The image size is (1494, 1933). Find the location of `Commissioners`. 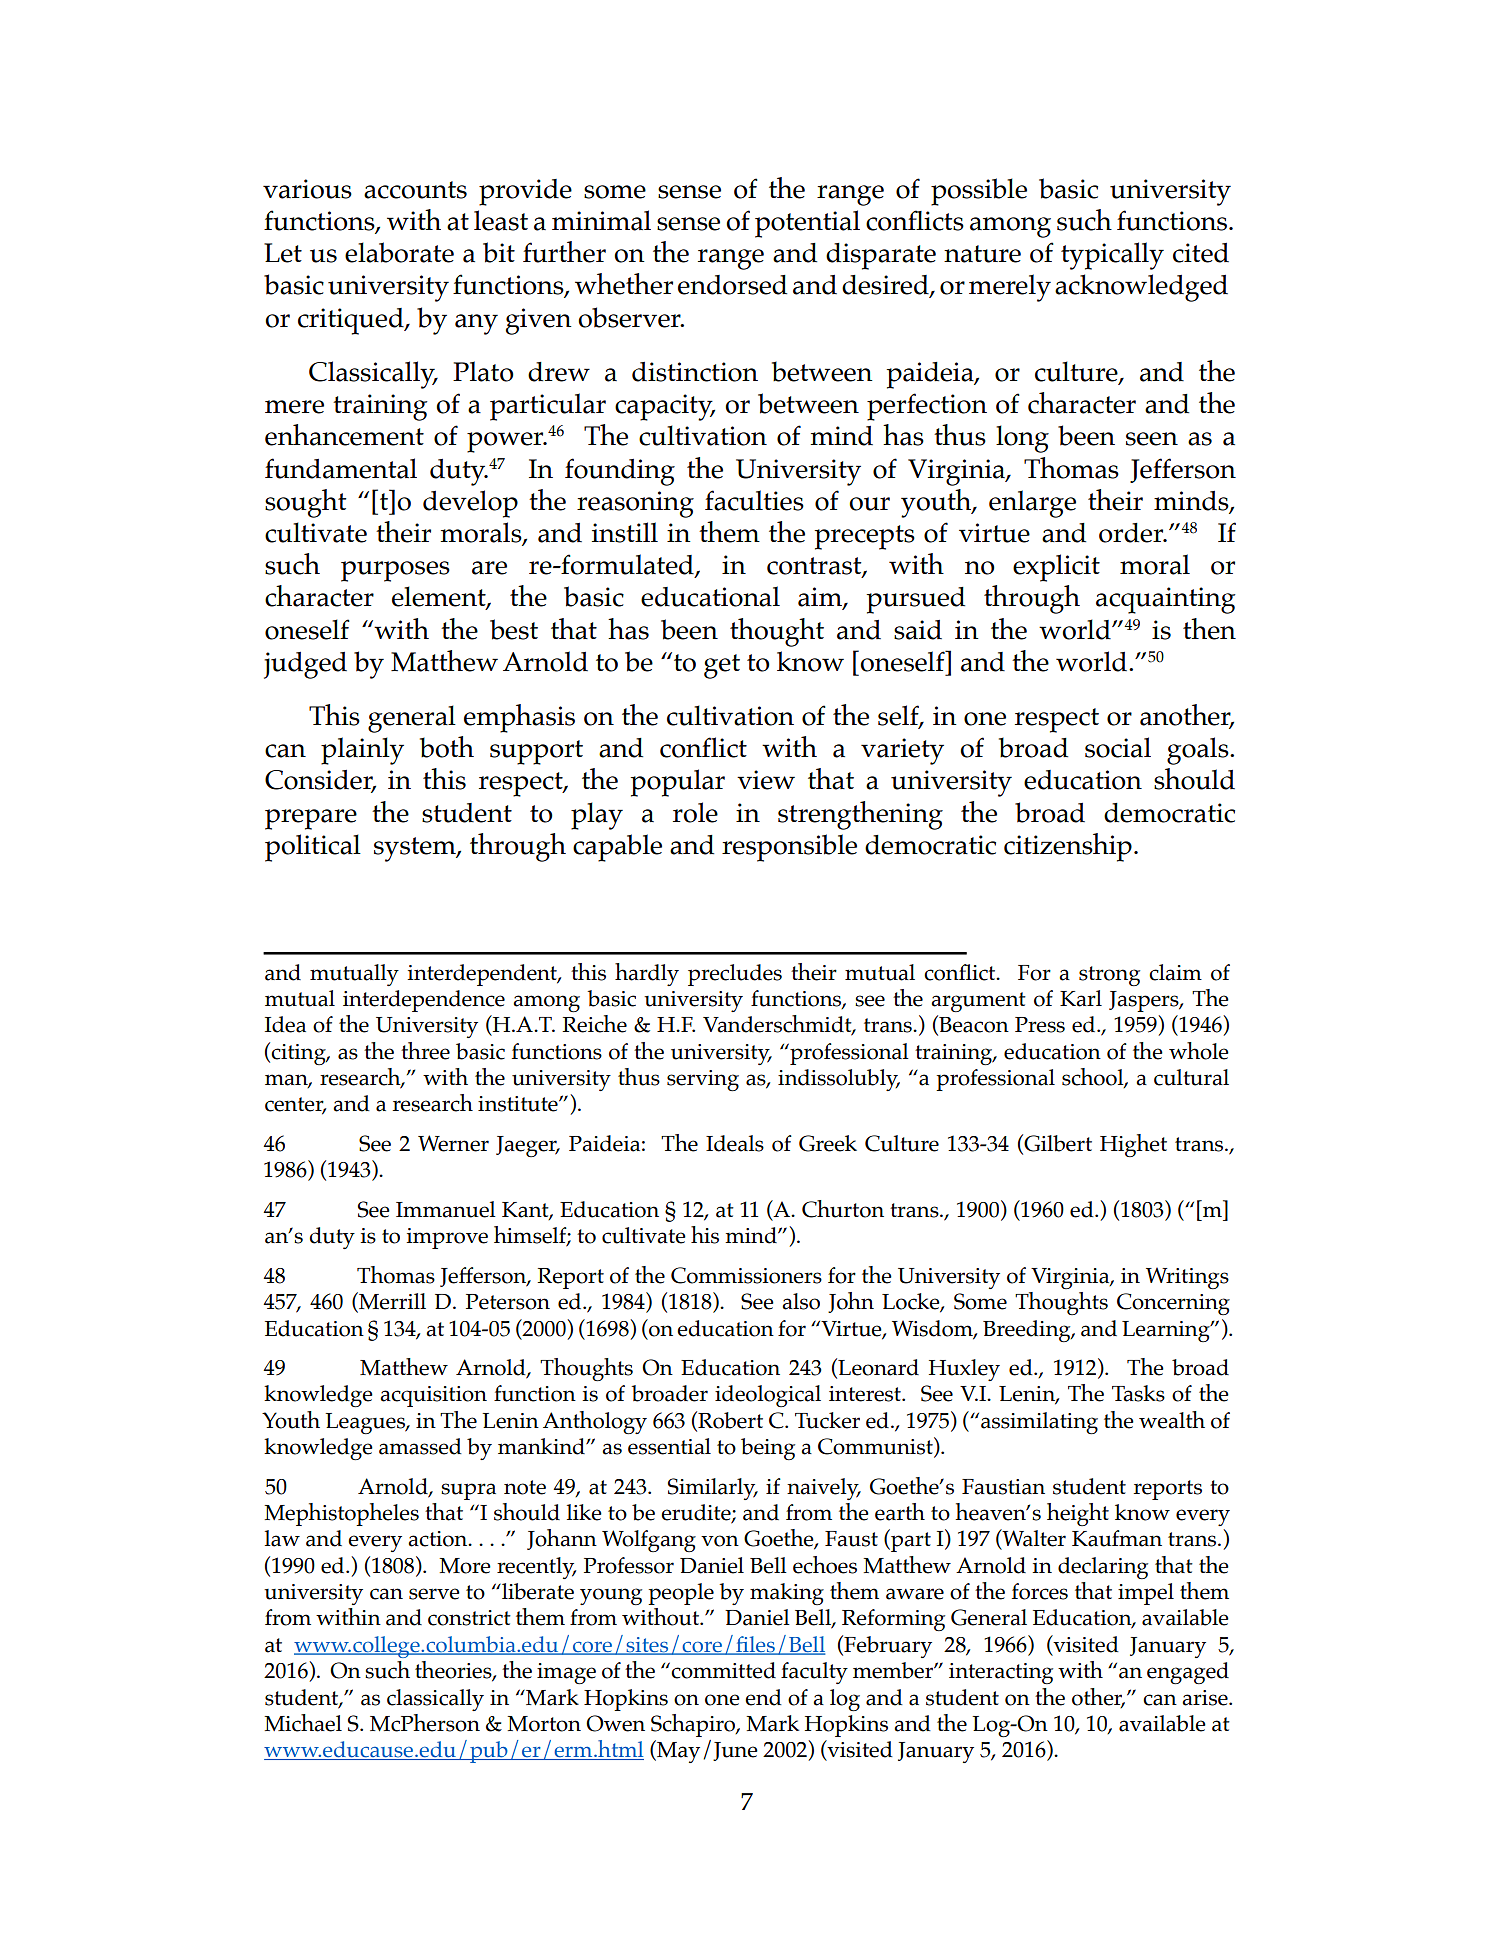

Commissioners is located at coordinates (746, 1275).
